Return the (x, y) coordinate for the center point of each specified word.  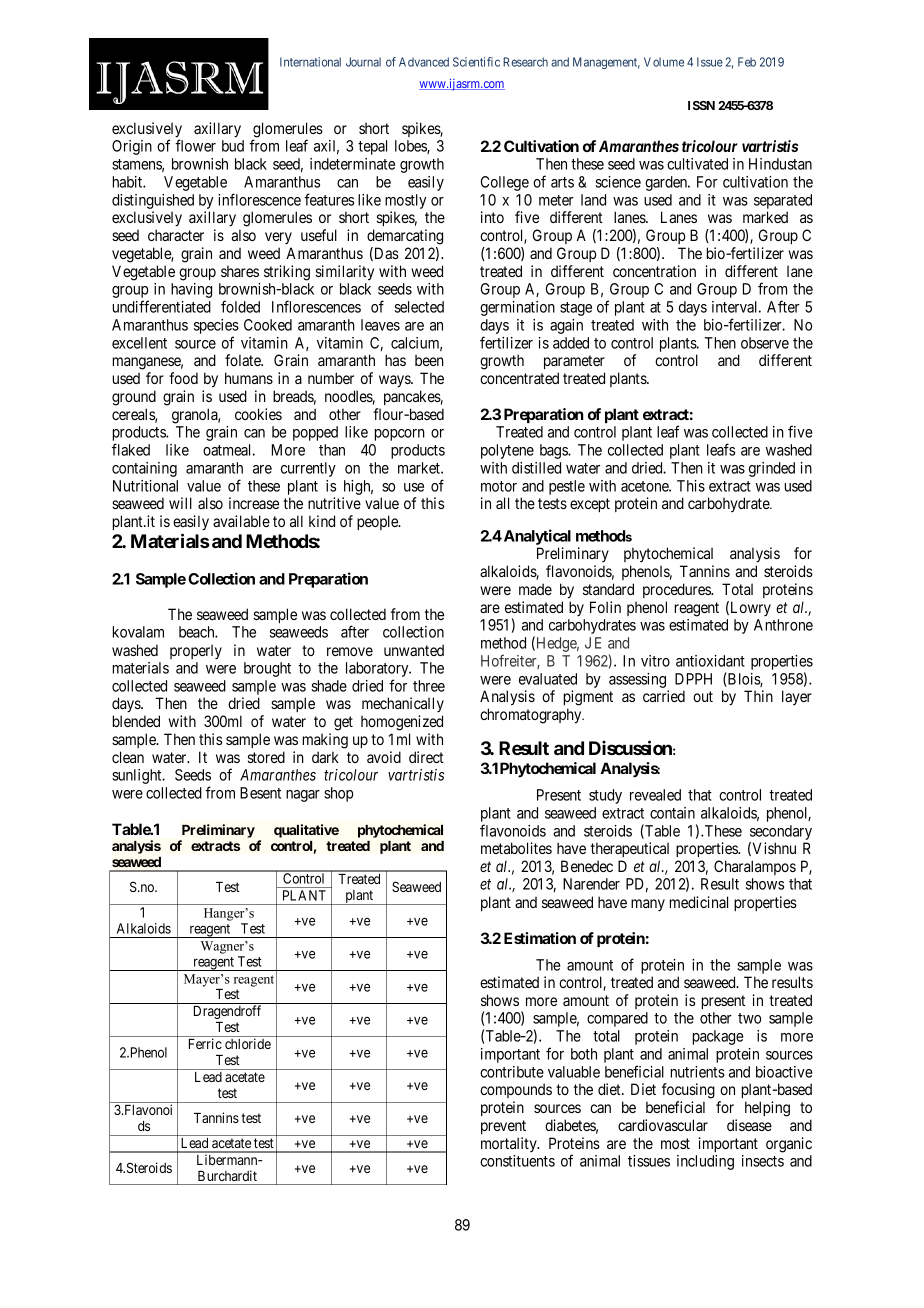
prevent (503, 1127)
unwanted (414, 650)
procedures (677, 590)
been (429, 360)
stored (266, 757)
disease (749, 1125)
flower (195, 145)
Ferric (205, 1043)
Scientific (476, 62)
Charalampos (755, 867)
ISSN (701, 105)
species (216, 326)
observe (765, 343)
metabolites (516, 848)
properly (196, 651)
